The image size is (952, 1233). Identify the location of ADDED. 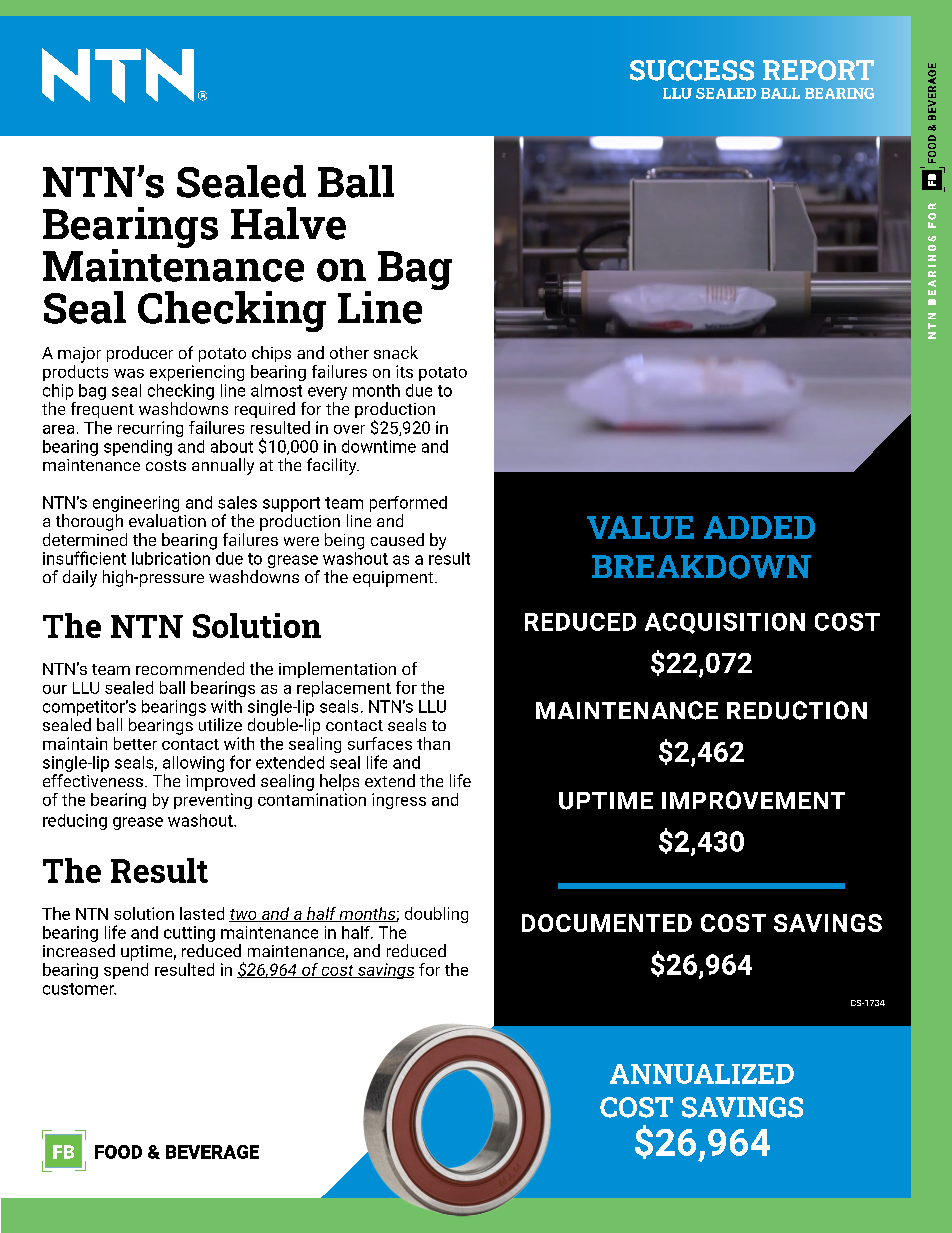
(759, 527).
